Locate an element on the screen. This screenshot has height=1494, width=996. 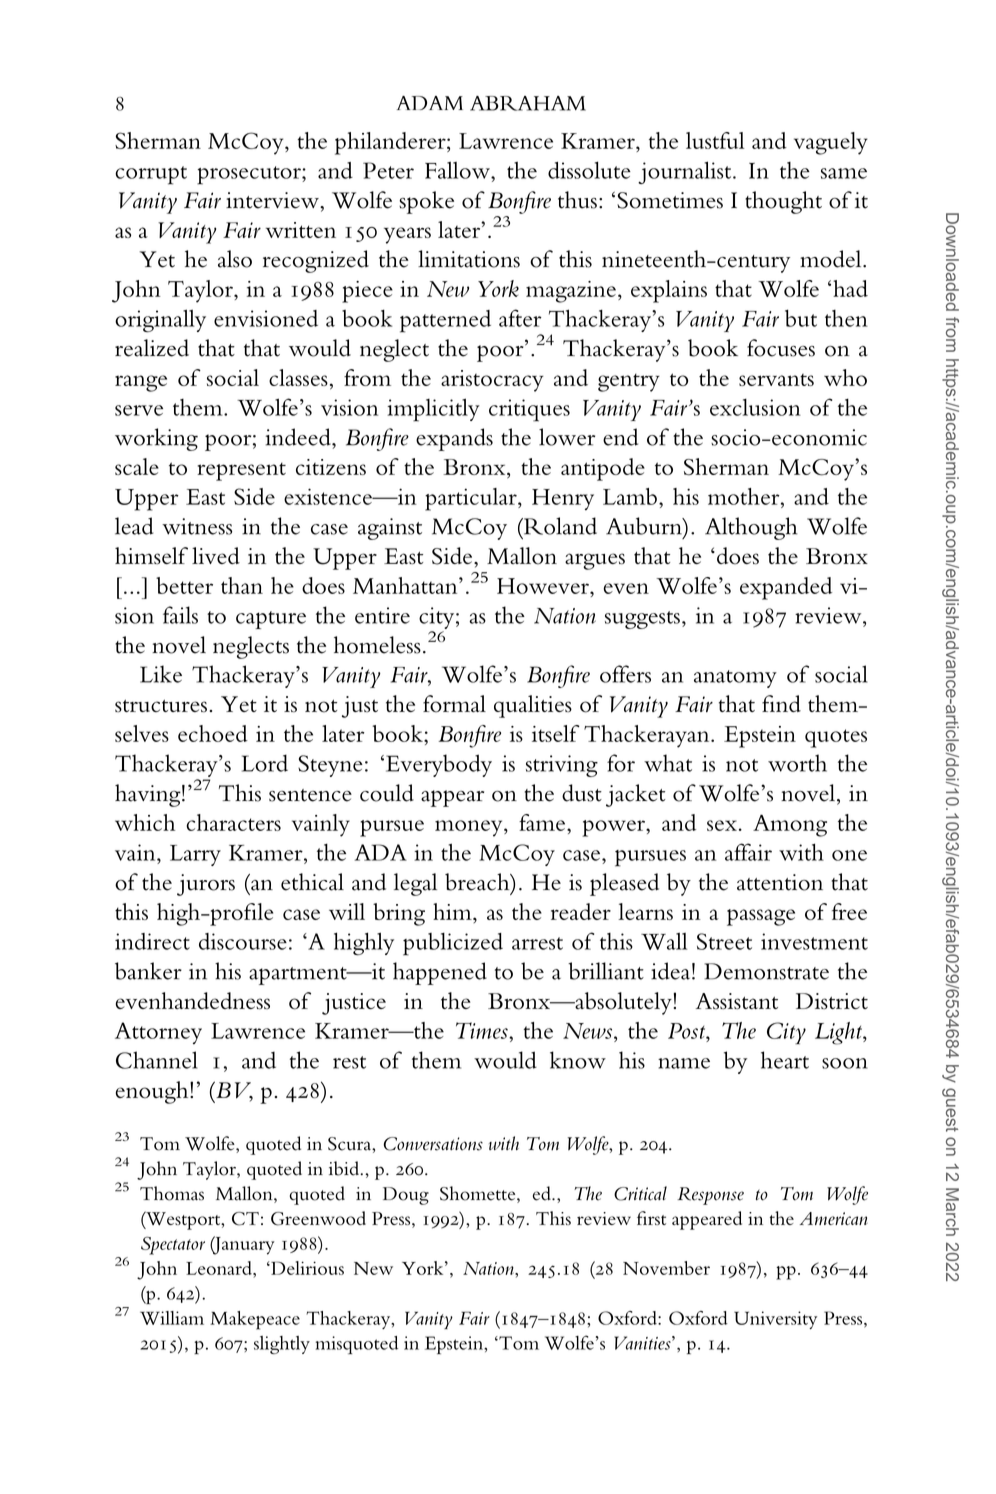
corrupt is located at coordinates (151, 175).
